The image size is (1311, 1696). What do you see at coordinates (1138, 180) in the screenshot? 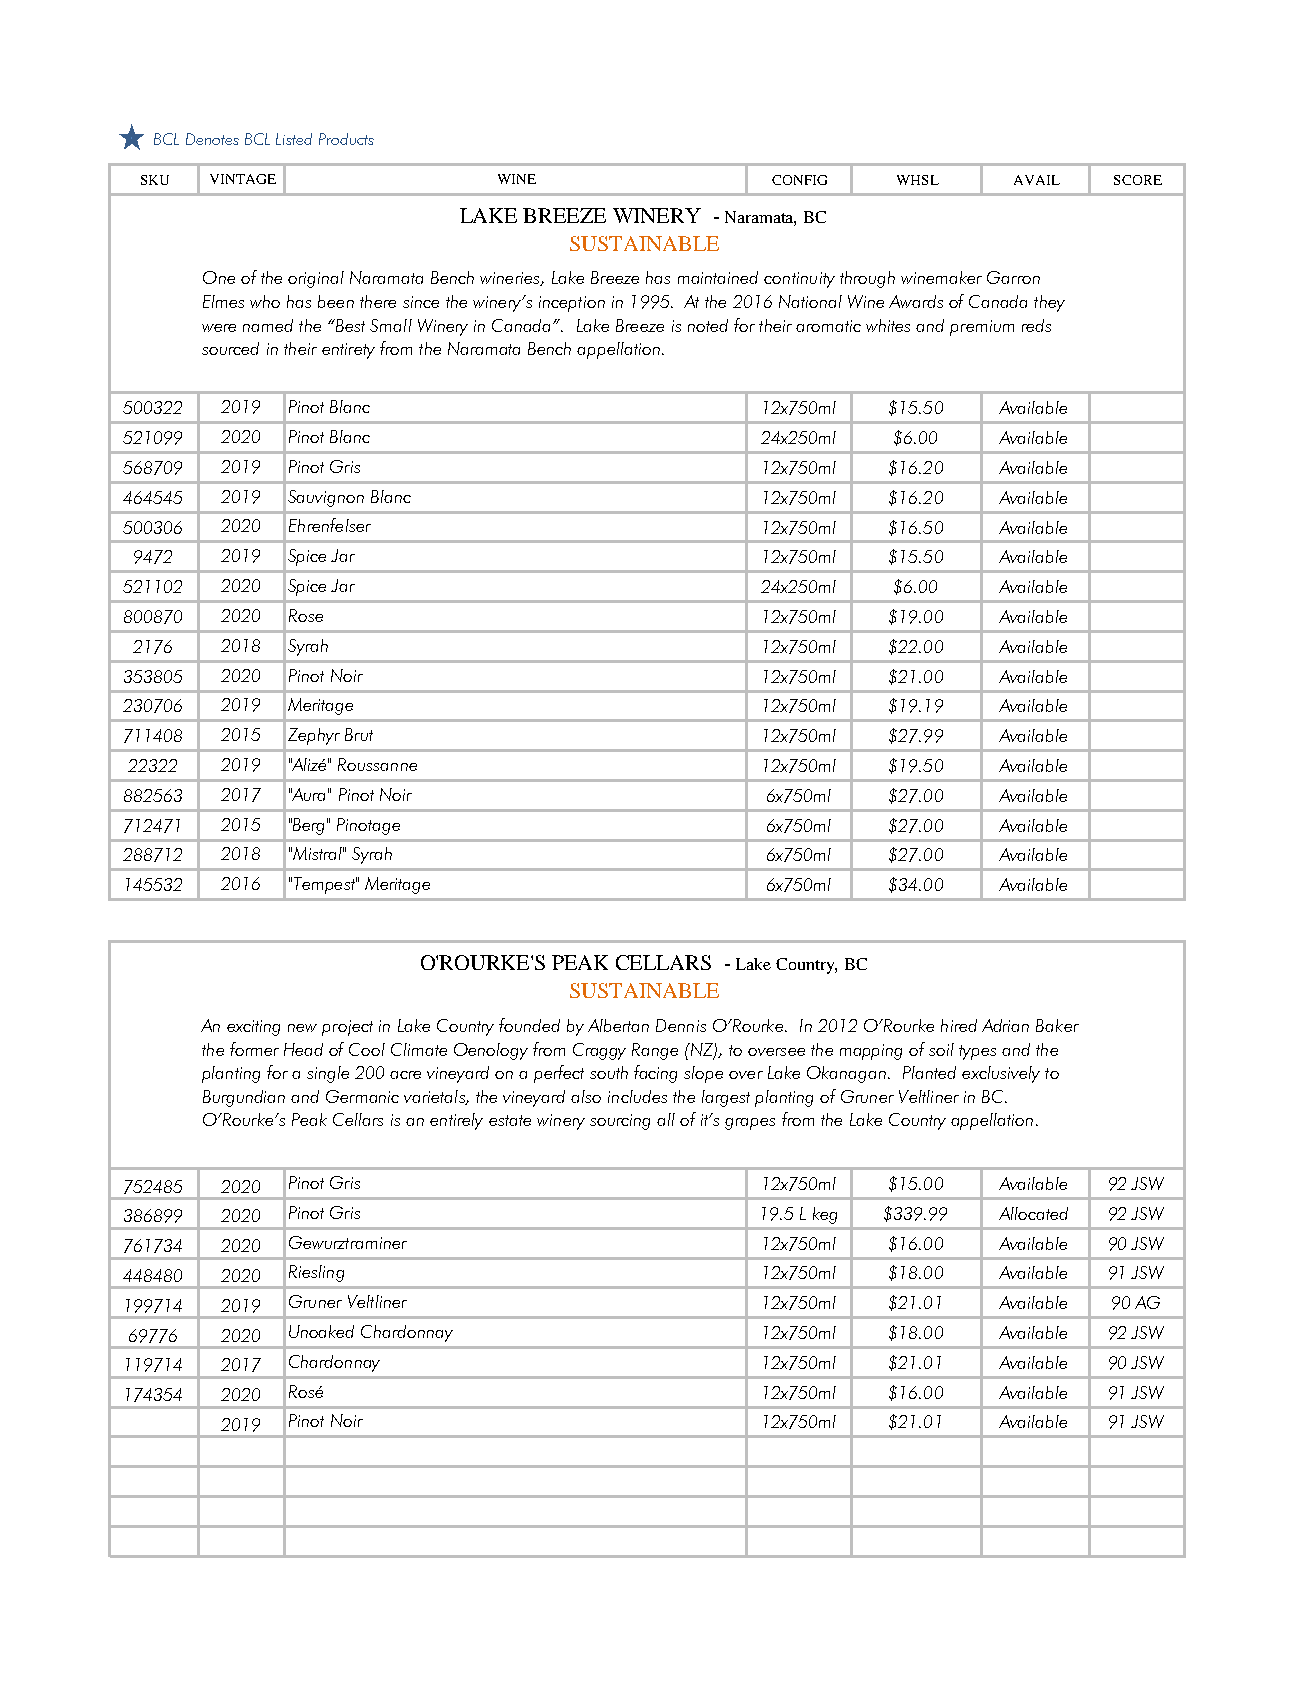
I see `SCORE` at bounding box center [1138, 180].
